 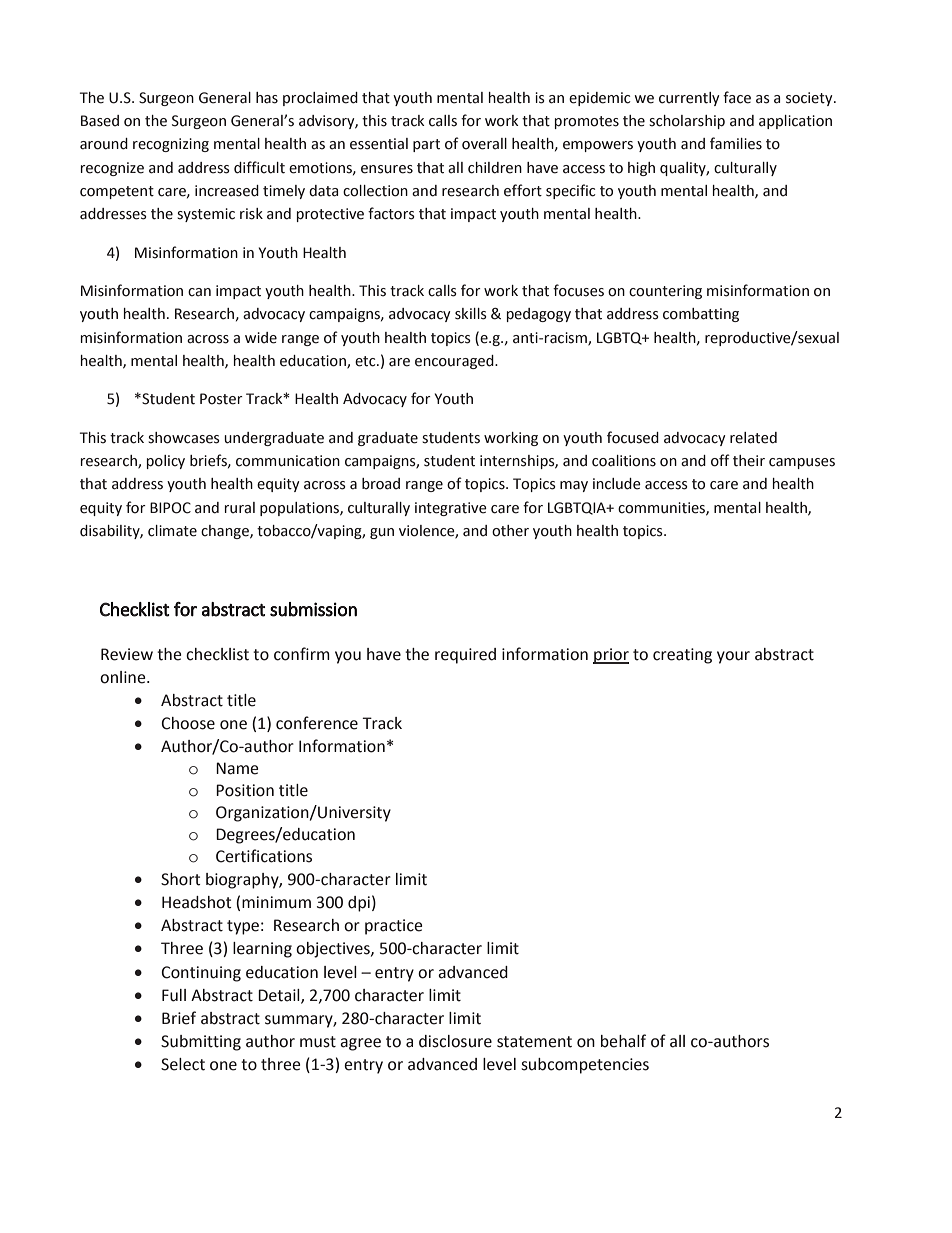 I want to click on other, so click(x=510, y=531).
